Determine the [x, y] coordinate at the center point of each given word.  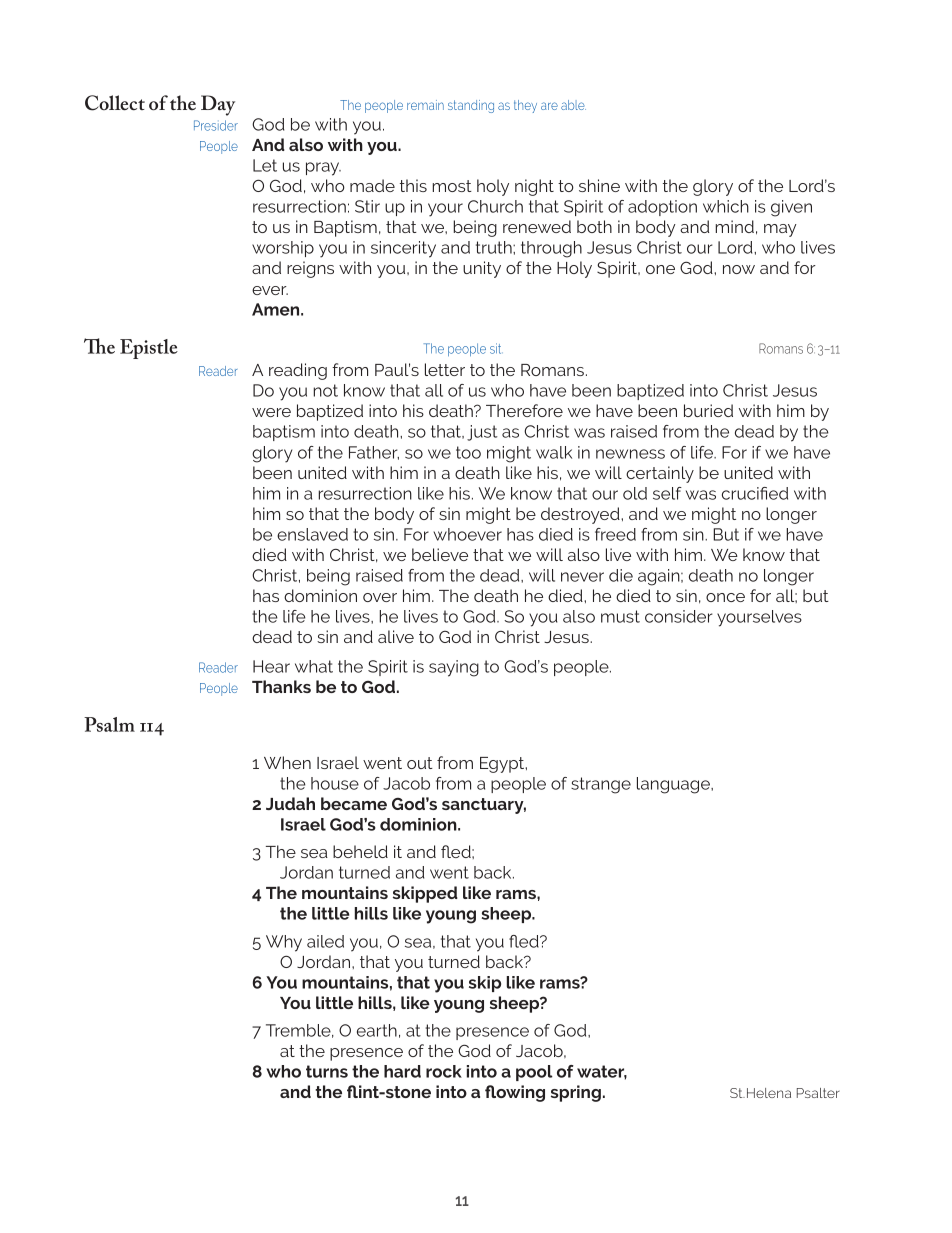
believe [440, 554]
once [725, 597]
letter [445, 369]
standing [471, 106]
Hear [271, 666]
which [726, 206]
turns [327, 1071]
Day [218, 105]
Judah [290, 803]
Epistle [149, 349]
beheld [360, 851]
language [674, 785]
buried [708, 410]
